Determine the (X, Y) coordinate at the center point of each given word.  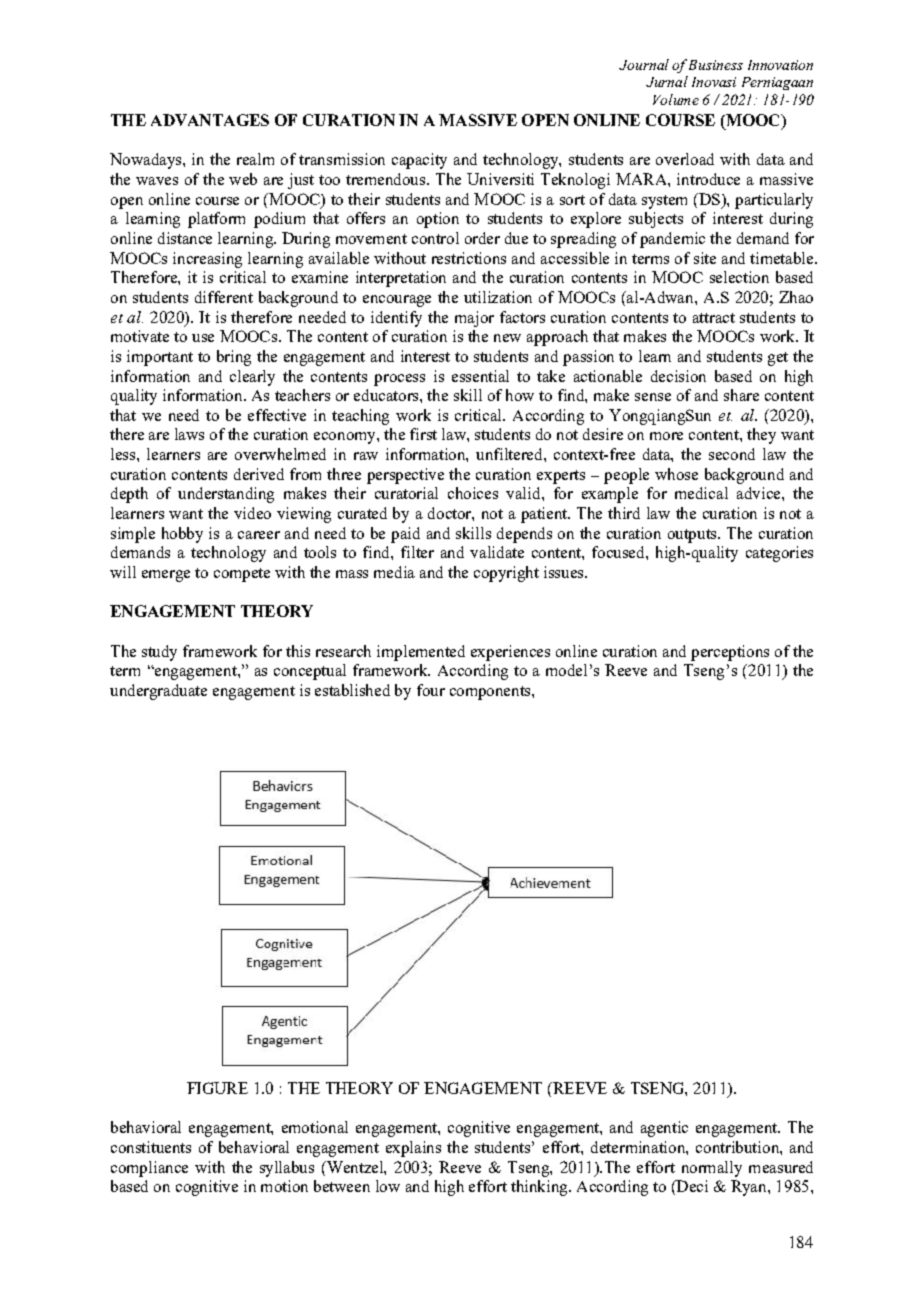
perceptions (730, 653)
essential (480, 376)
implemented (421, 653)
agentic (664, 1129)
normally (712, 1169)
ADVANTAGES (210, 120)
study (159, 653)
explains (413, 1149)
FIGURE (217, 1088)
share (741, 395)
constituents (151, 1147)
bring (234, 358)
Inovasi (714, 82)
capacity (419, 161)
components (491, 693)
